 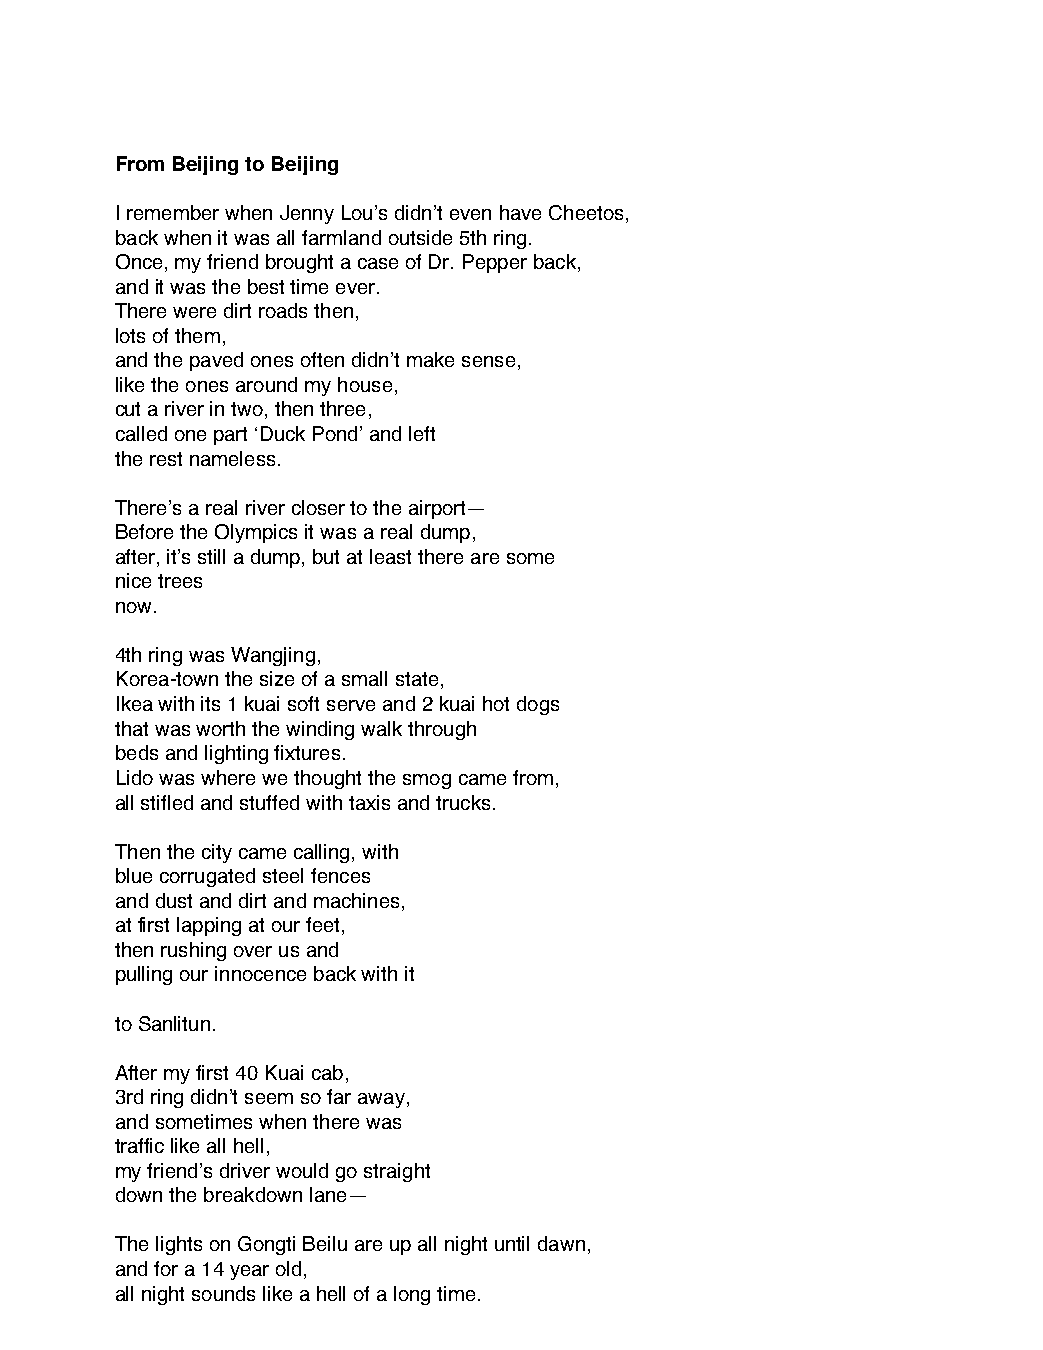 What do you see at coordinates (520, 212) in the screenshot?
I see `have` at bounding box center [520, 212].
